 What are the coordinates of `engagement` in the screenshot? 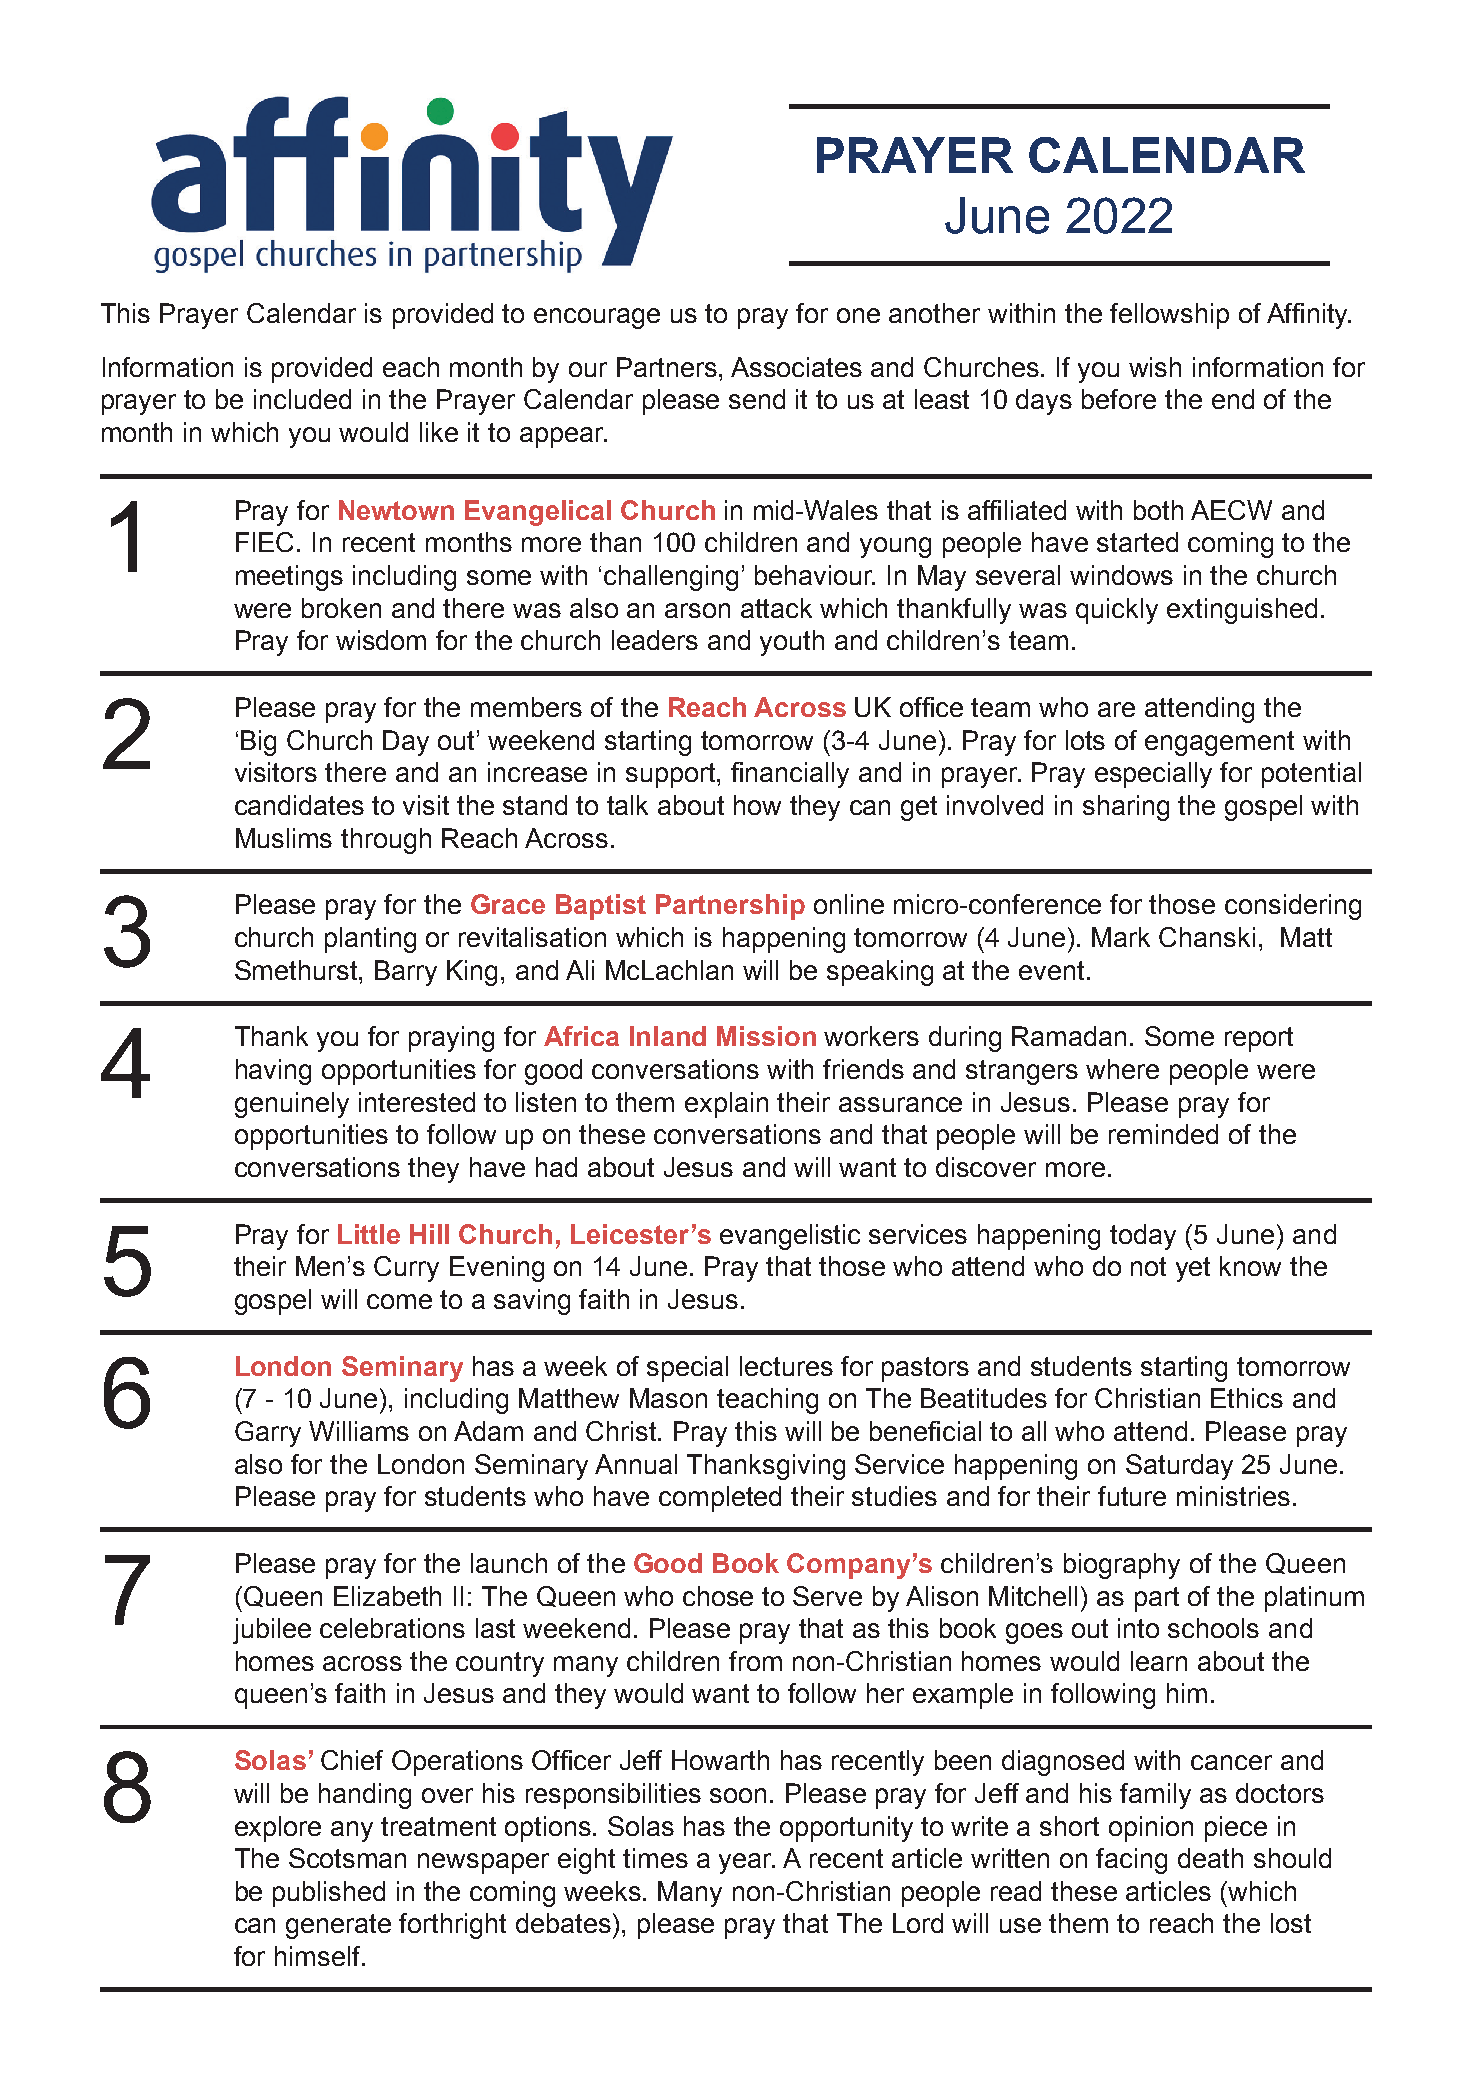 It's located at (1219, 743).
